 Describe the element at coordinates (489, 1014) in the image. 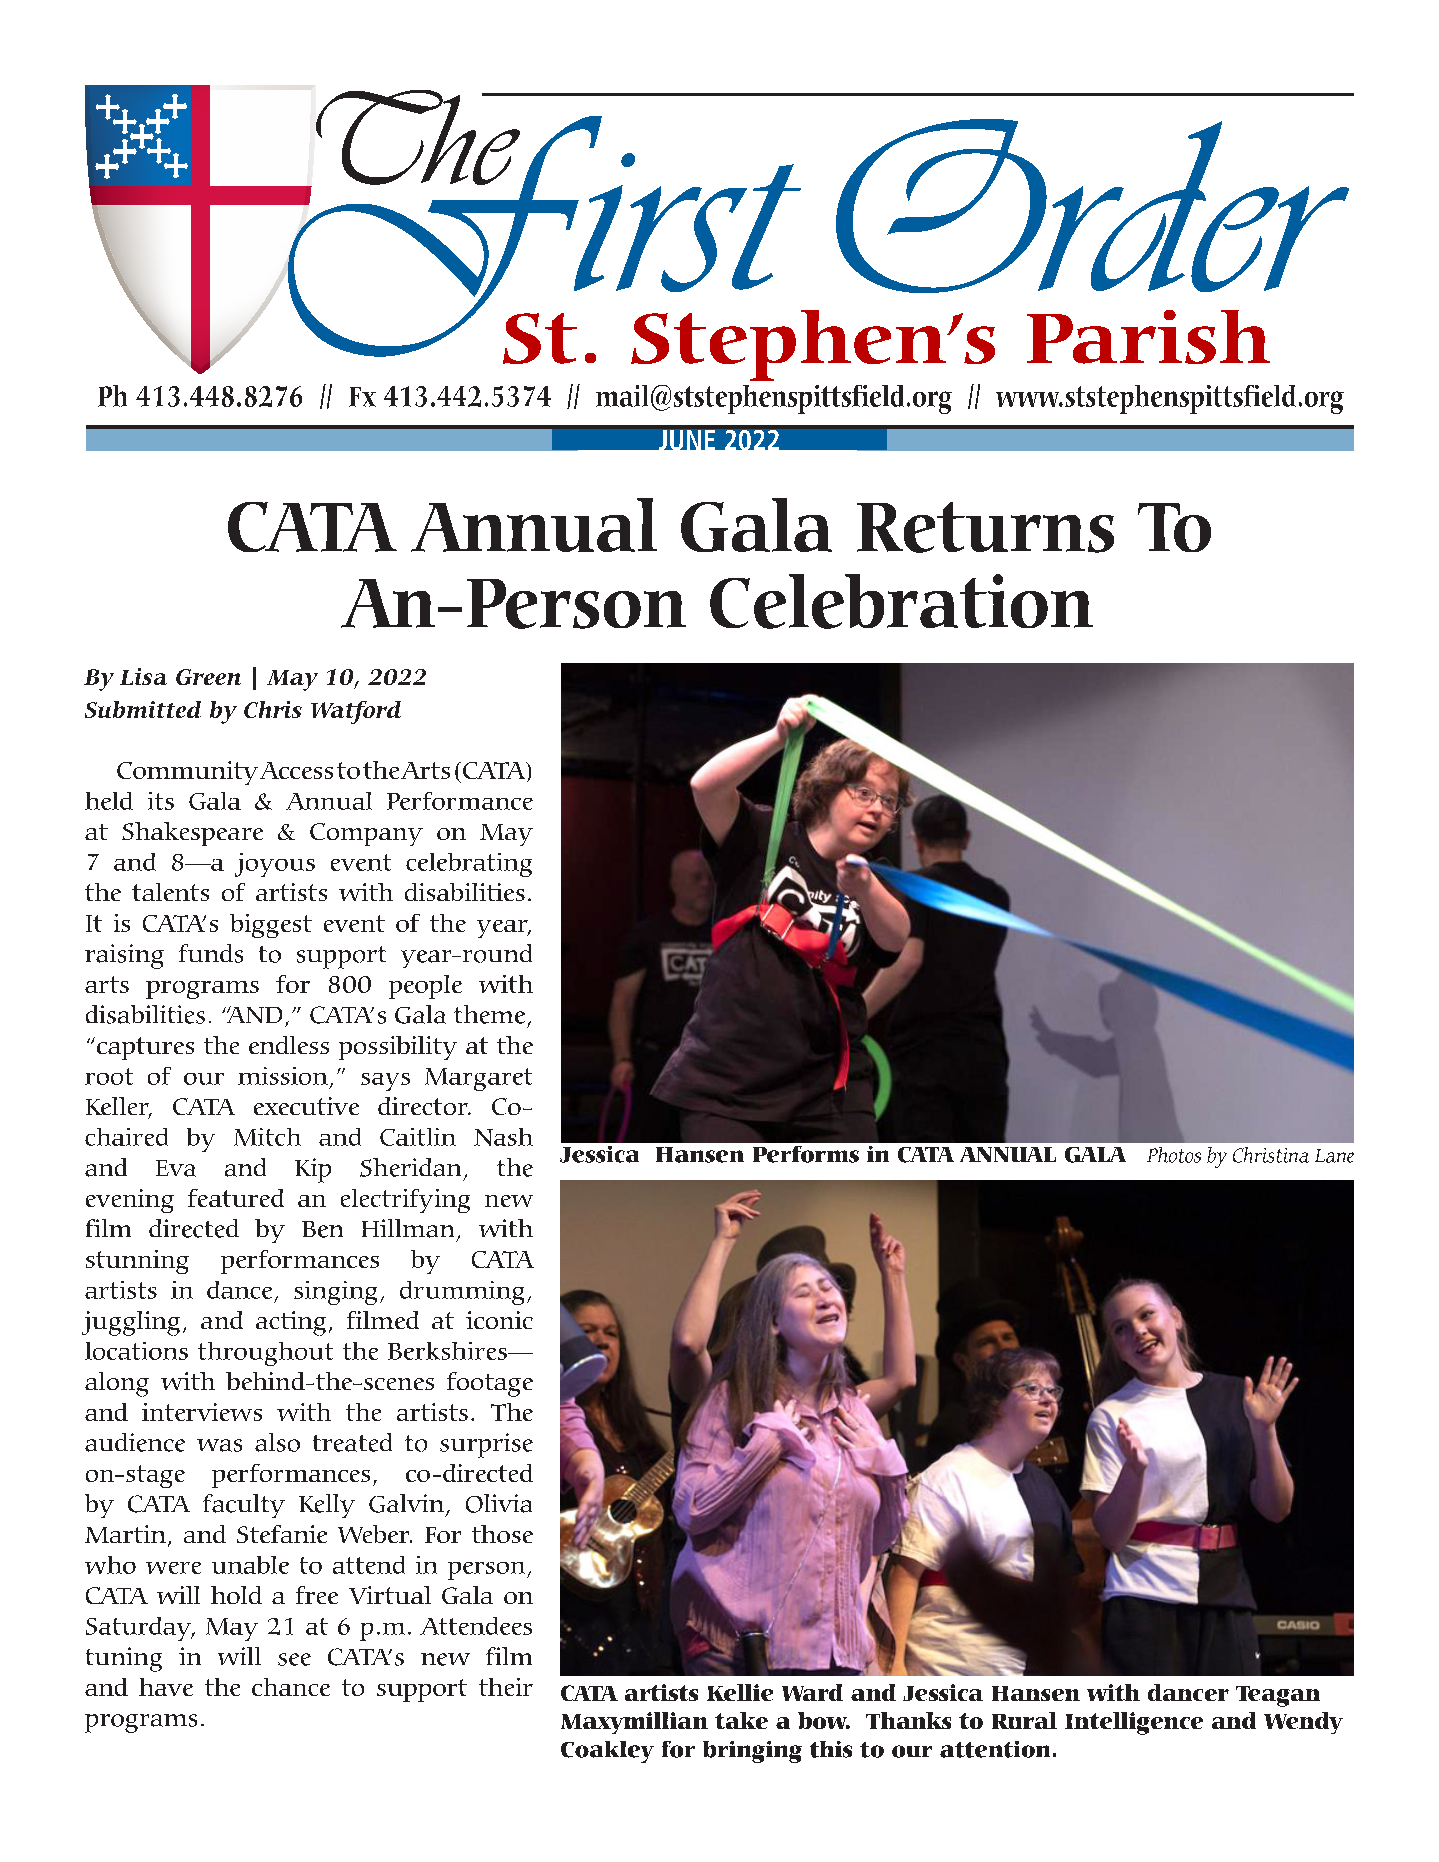

I see `theme` at that location.
